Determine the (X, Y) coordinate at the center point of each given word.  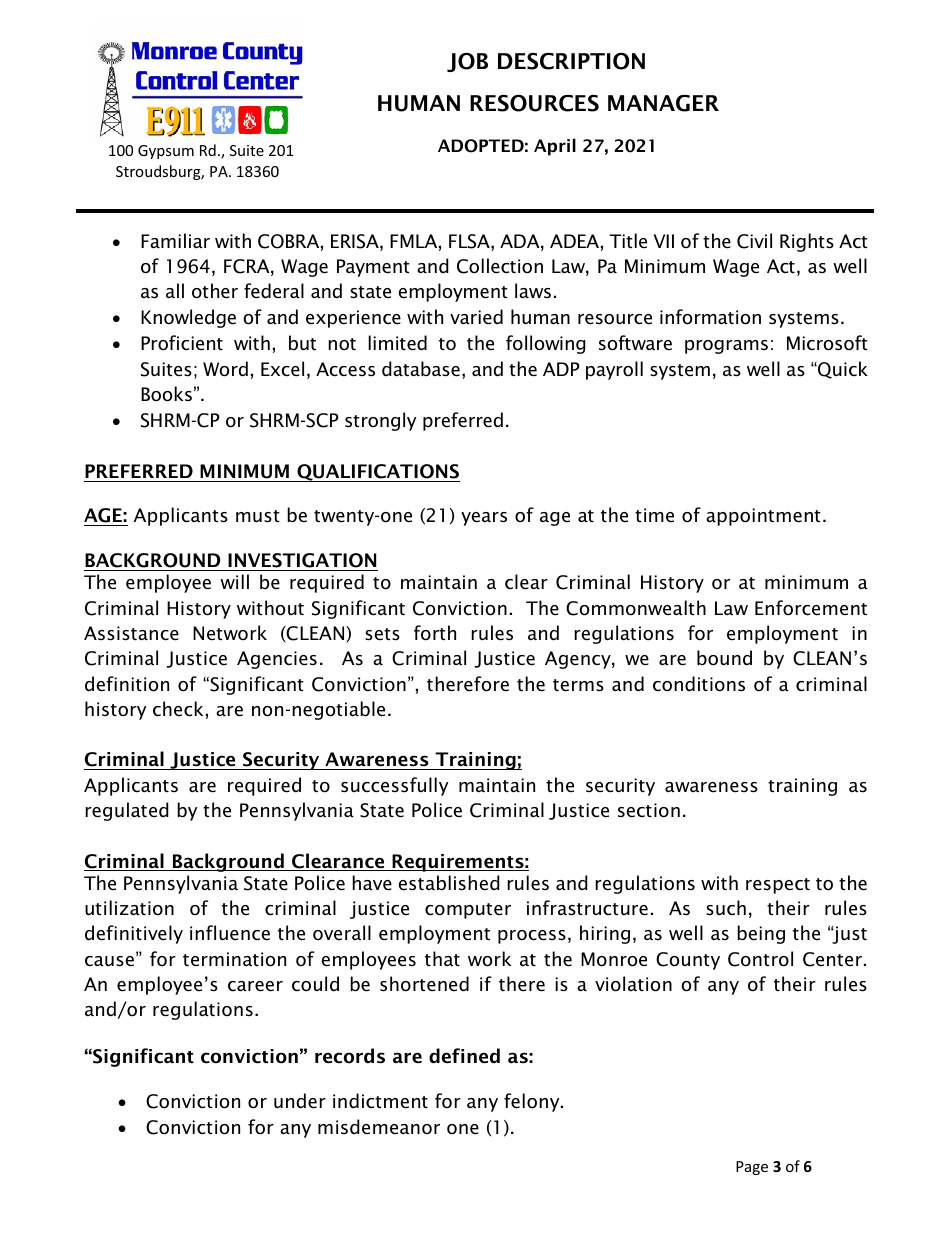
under (300, 1101)
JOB (467, 62)
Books (166, 394)
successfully (394, 786)
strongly (380, 421)
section (649, 810)
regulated (127, 811)
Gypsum (166, 152)
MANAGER (663, 103)
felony (533, 1102)
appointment (763, 517)
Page (752, 1168)
